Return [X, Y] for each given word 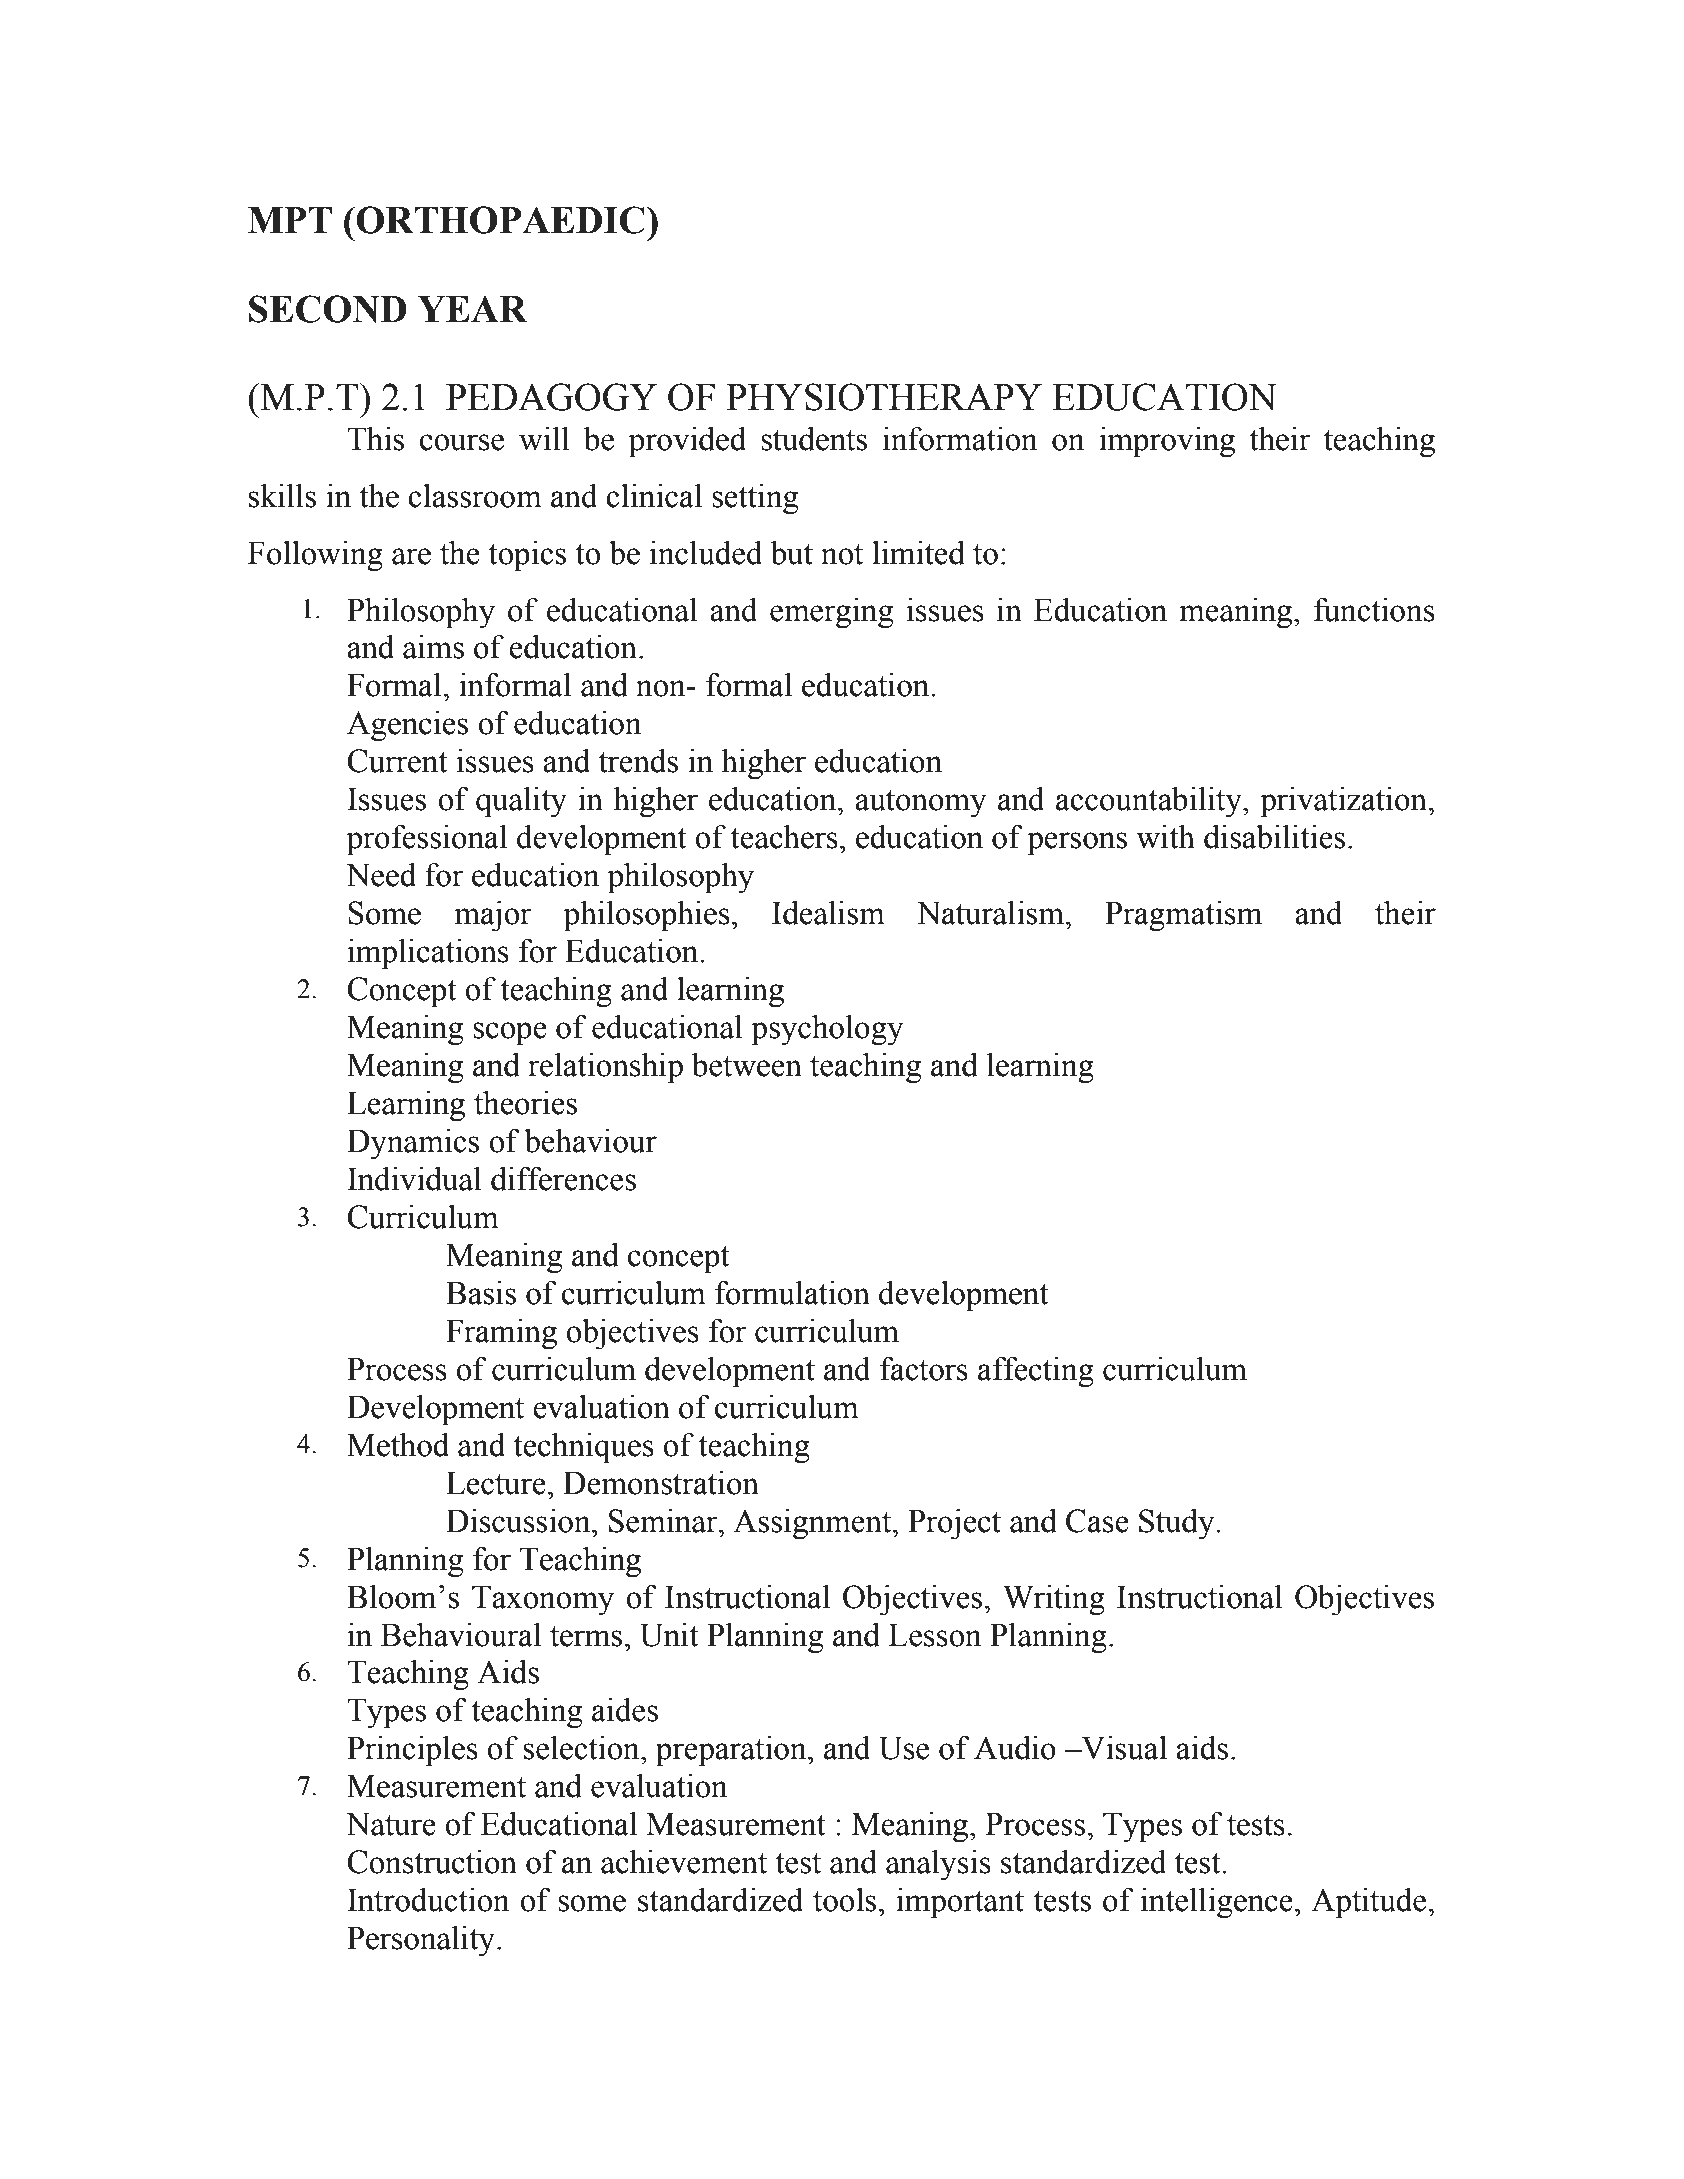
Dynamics [413, 1144]
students [814, 439]
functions [1374, 609]
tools [844, 1900]
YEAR [472, 309]
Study [1178, 1524]
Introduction [428, 1900]
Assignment [813, 1524]
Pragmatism [1183, 916]
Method [398, 1445]
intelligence [1217, 1903]
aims [433, 647]
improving [1167, 442]
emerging [831, 613]
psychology [827, 1030]
